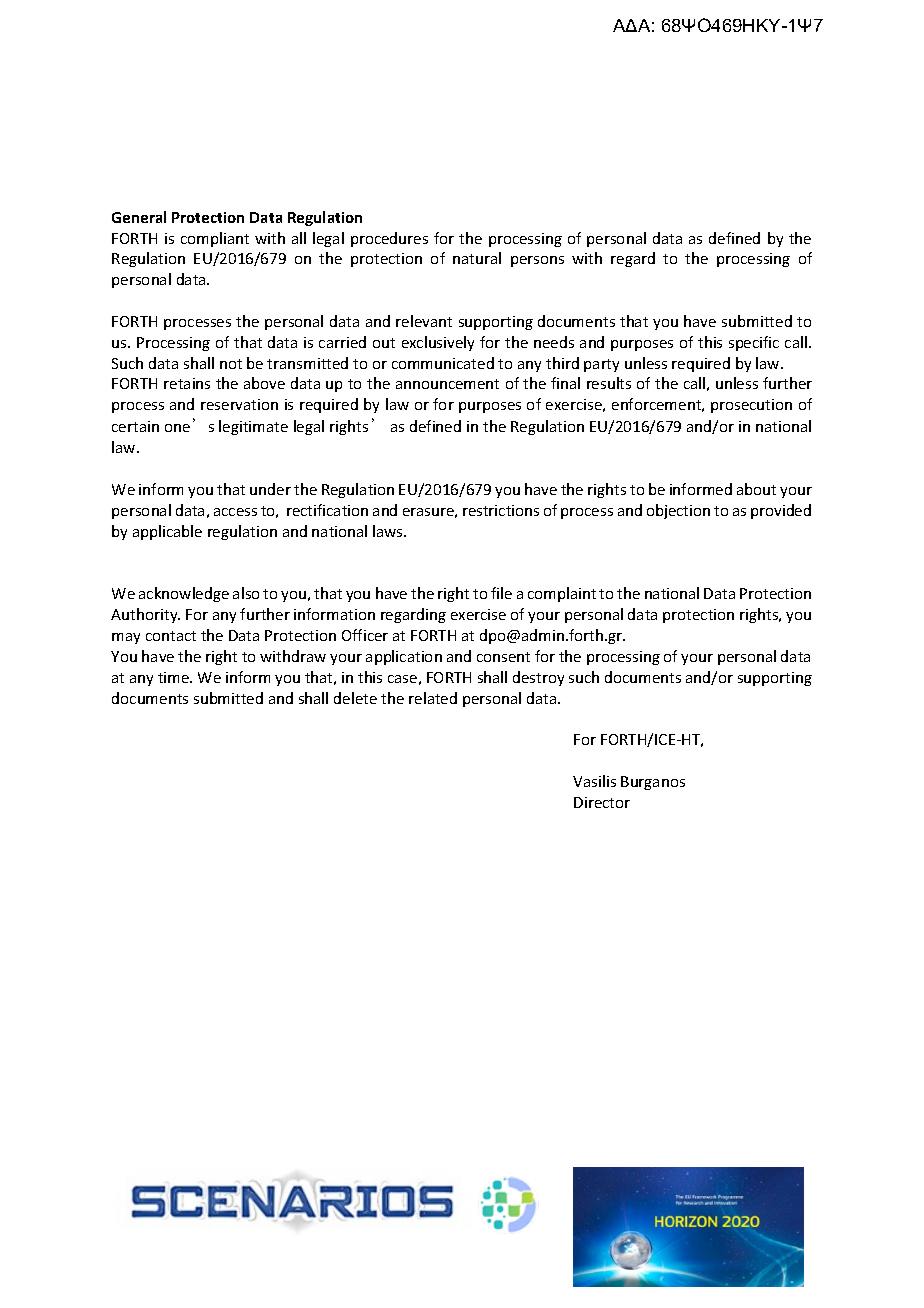  What do you see at coordinates (404, 657) in the screenshot?
I see `application` at bounding box center [404, 657].
